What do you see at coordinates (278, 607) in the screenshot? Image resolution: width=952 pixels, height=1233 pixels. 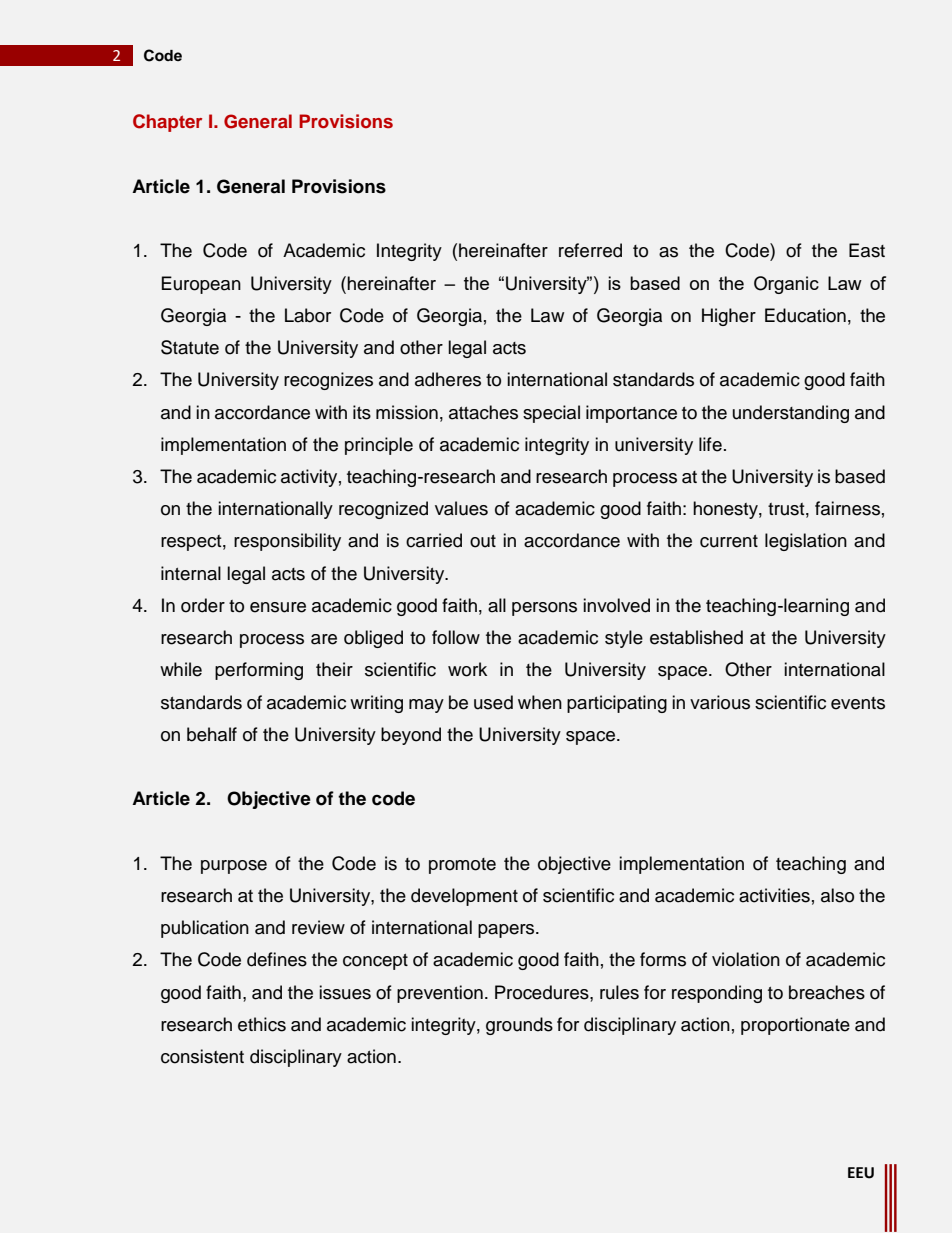 I see `ensure` at bounding box center [278, 607].
